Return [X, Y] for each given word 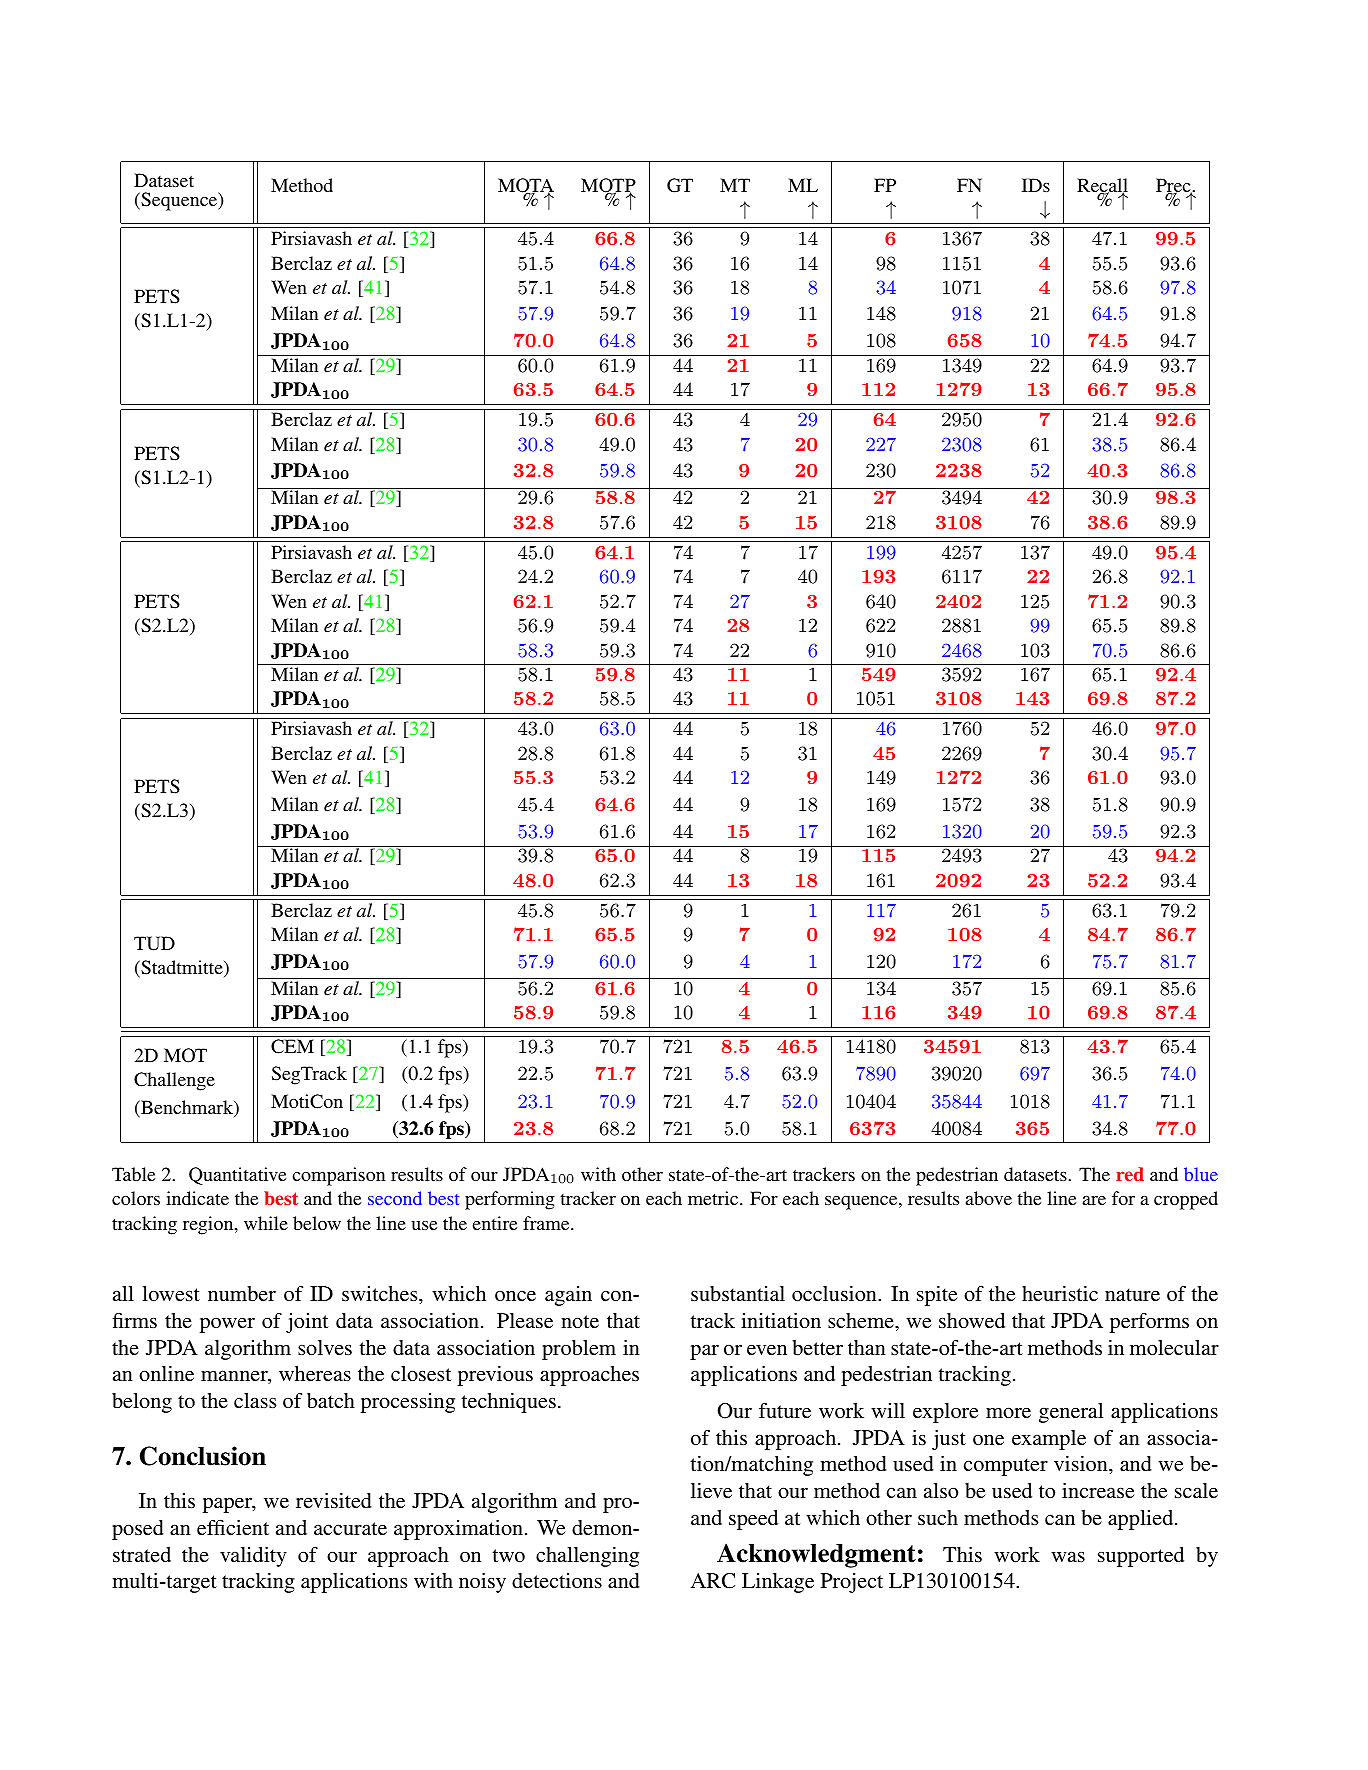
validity [253, 1557]
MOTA [526, 186]
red [1130, 1174]
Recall [1102, 186]
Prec [1174, 186]
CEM [292, 1046]
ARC [712, 1581]
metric [714, 1198]
